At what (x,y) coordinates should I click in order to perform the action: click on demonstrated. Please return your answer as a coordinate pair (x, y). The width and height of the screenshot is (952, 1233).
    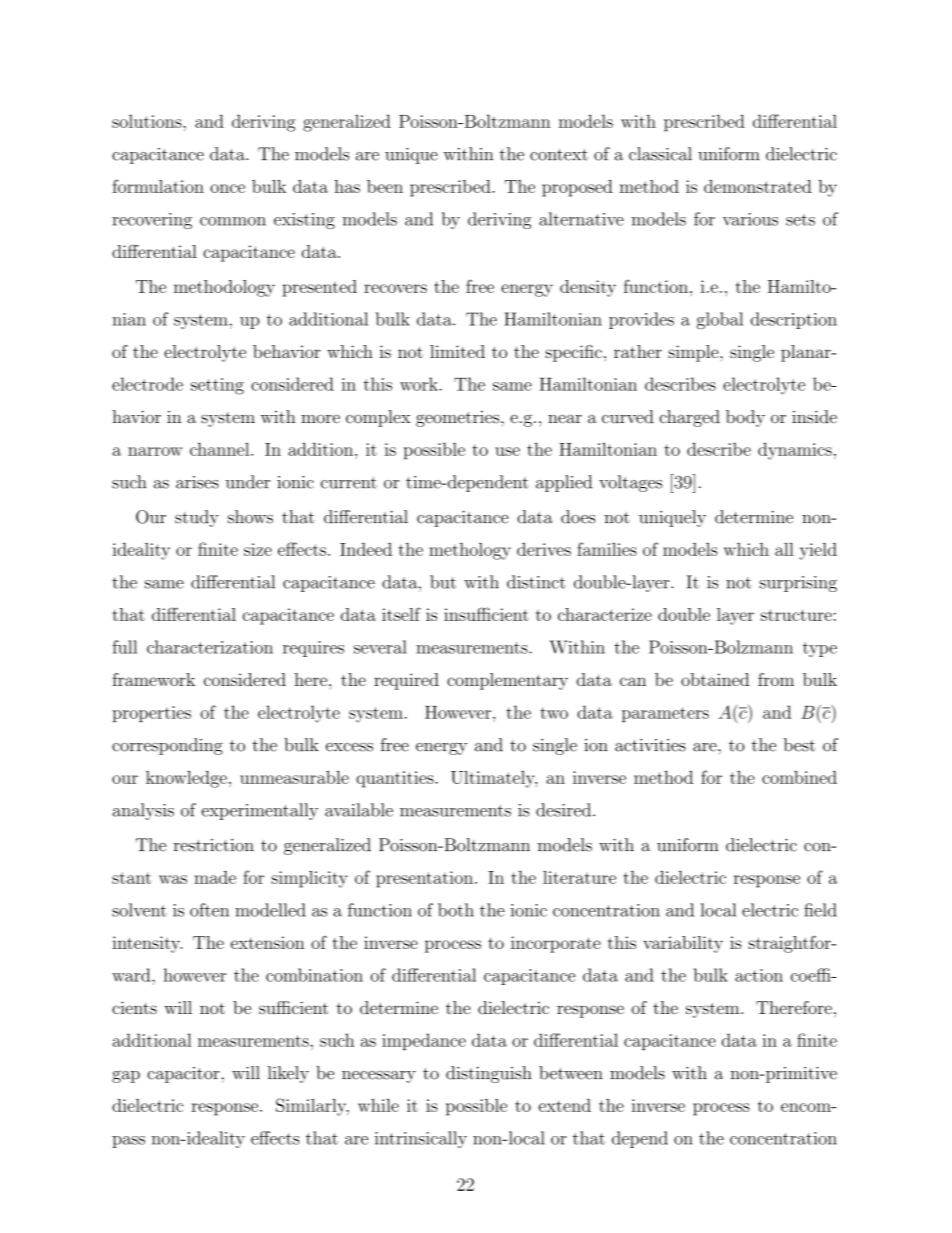
    Looking at the image, I should click on (758, 186).
